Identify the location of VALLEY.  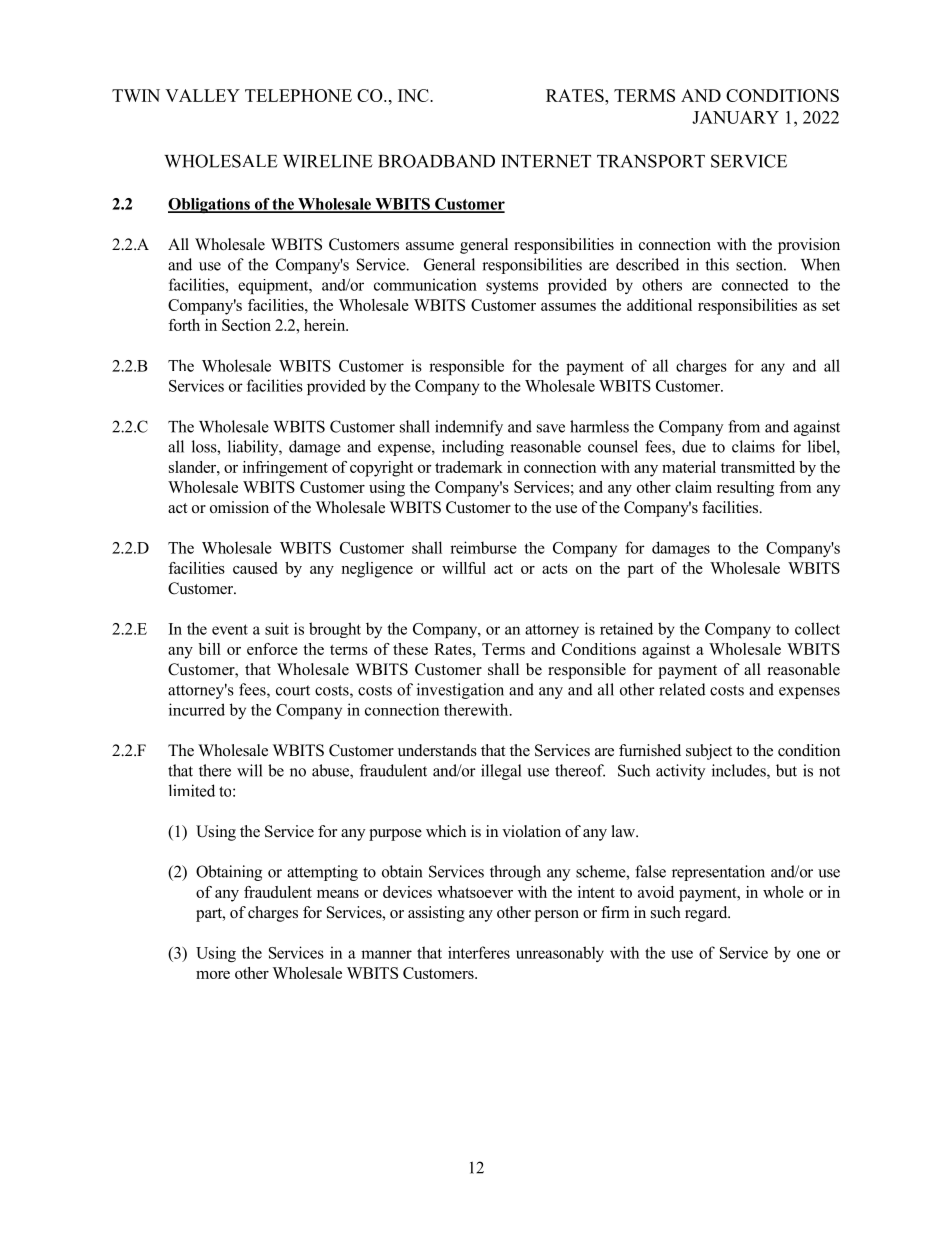
(202, 95).
